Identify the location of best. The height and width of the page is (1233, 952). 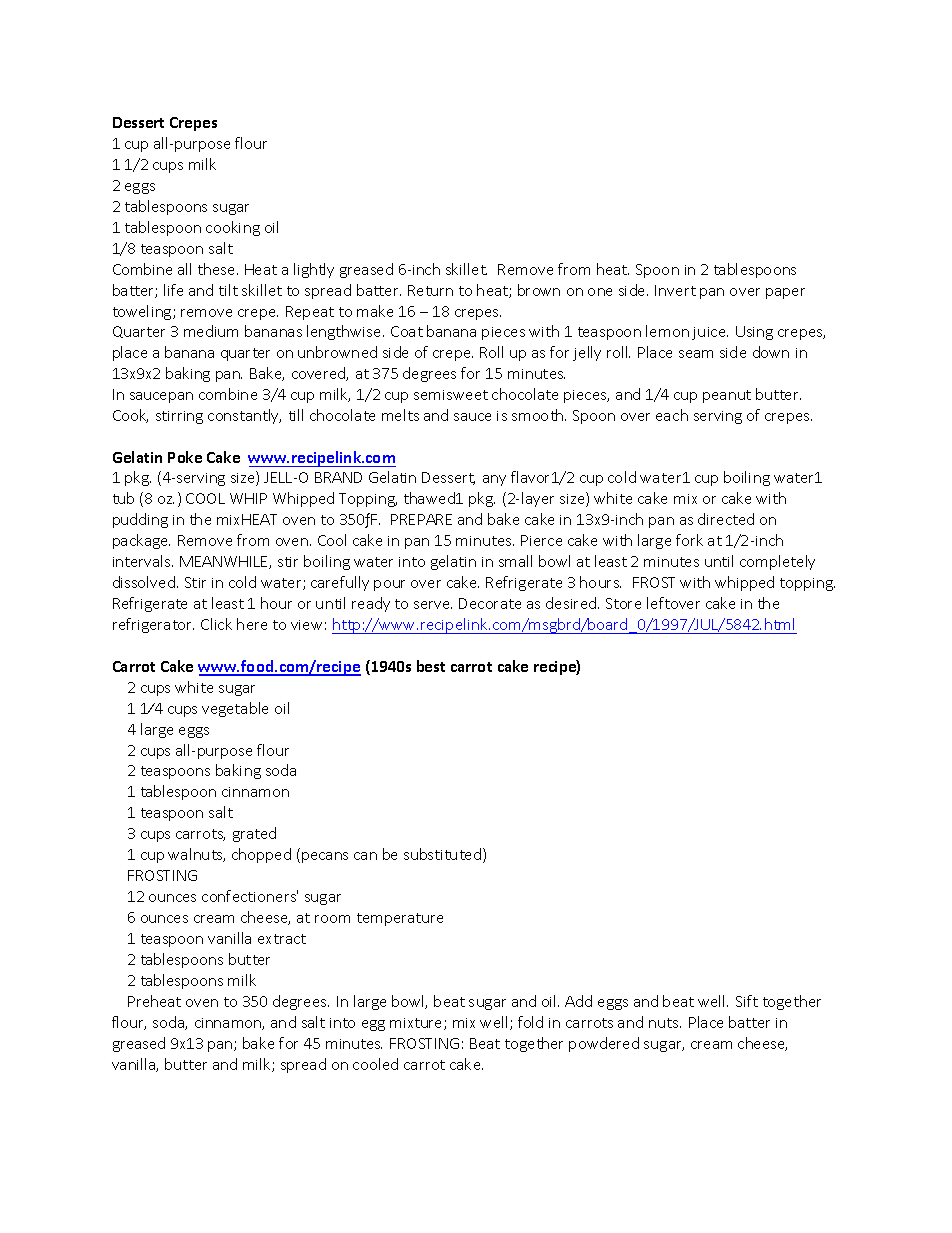
(431, 666).
